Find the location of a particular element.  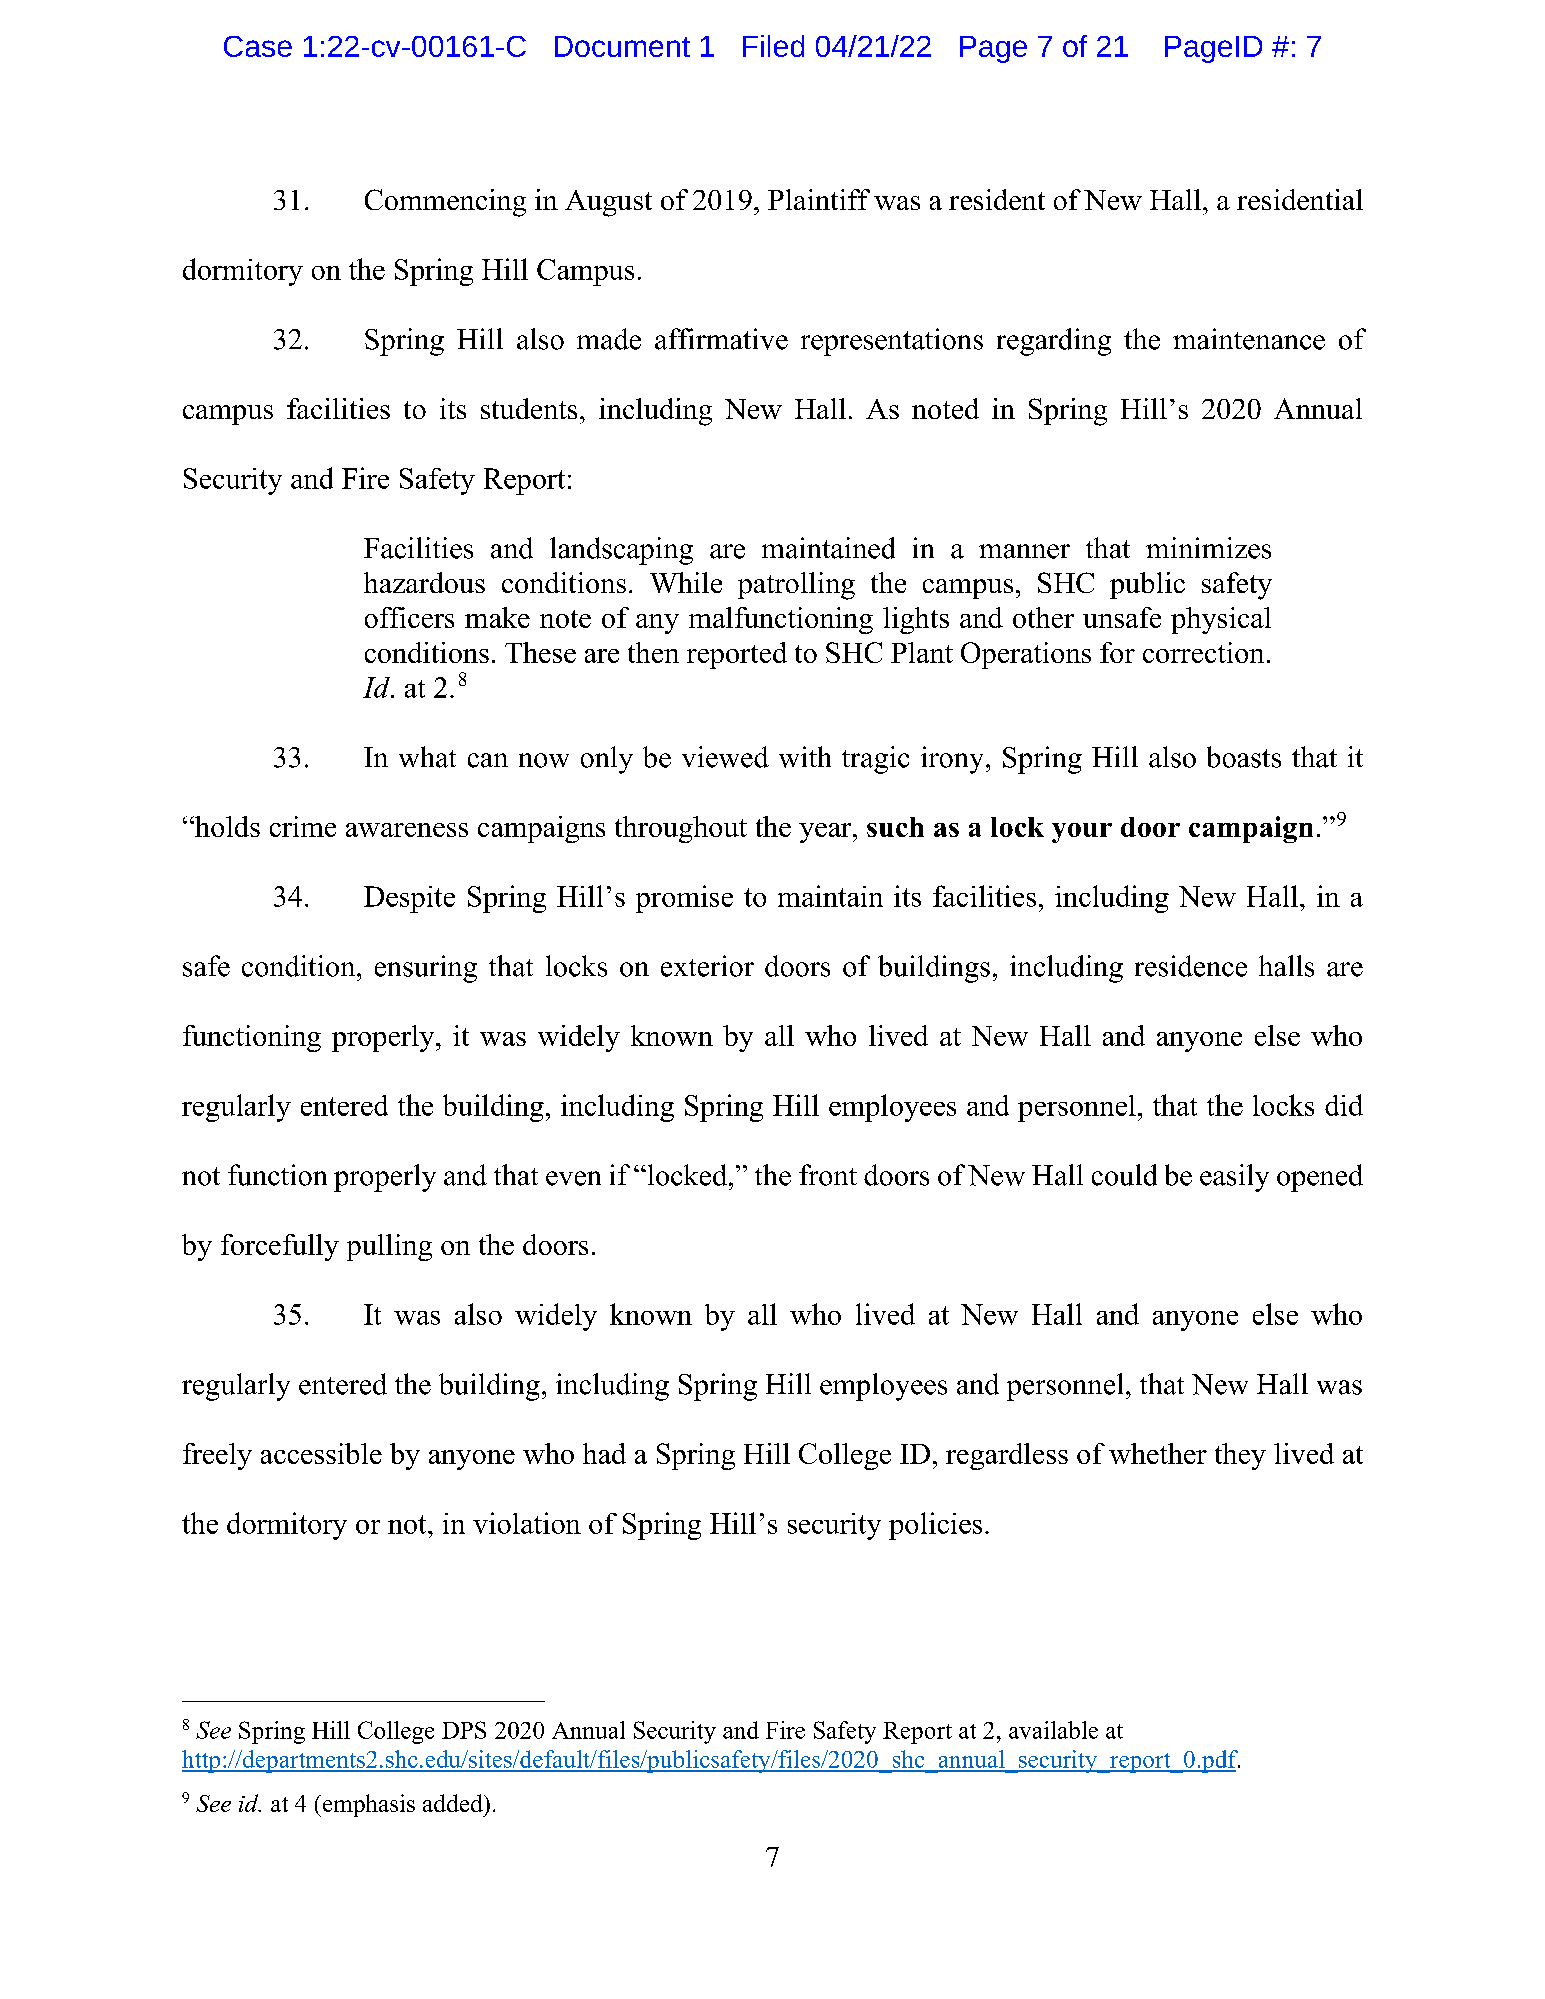

maintenance is located at coordinates (1249, 339).
